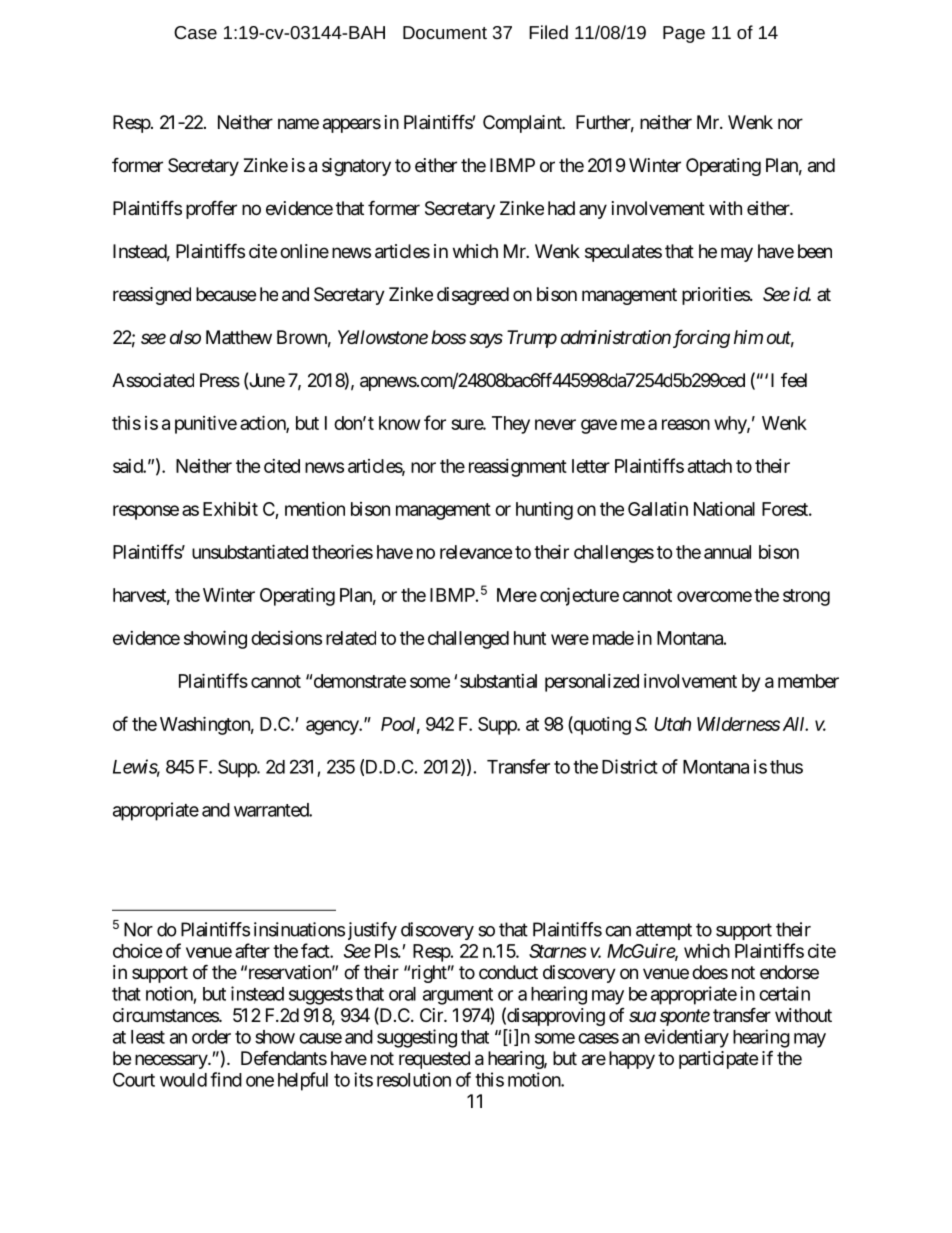  What do you see at coordinates (673, 724) in the screenshot?
I see `Utah` at bounding box center [673, 724].
